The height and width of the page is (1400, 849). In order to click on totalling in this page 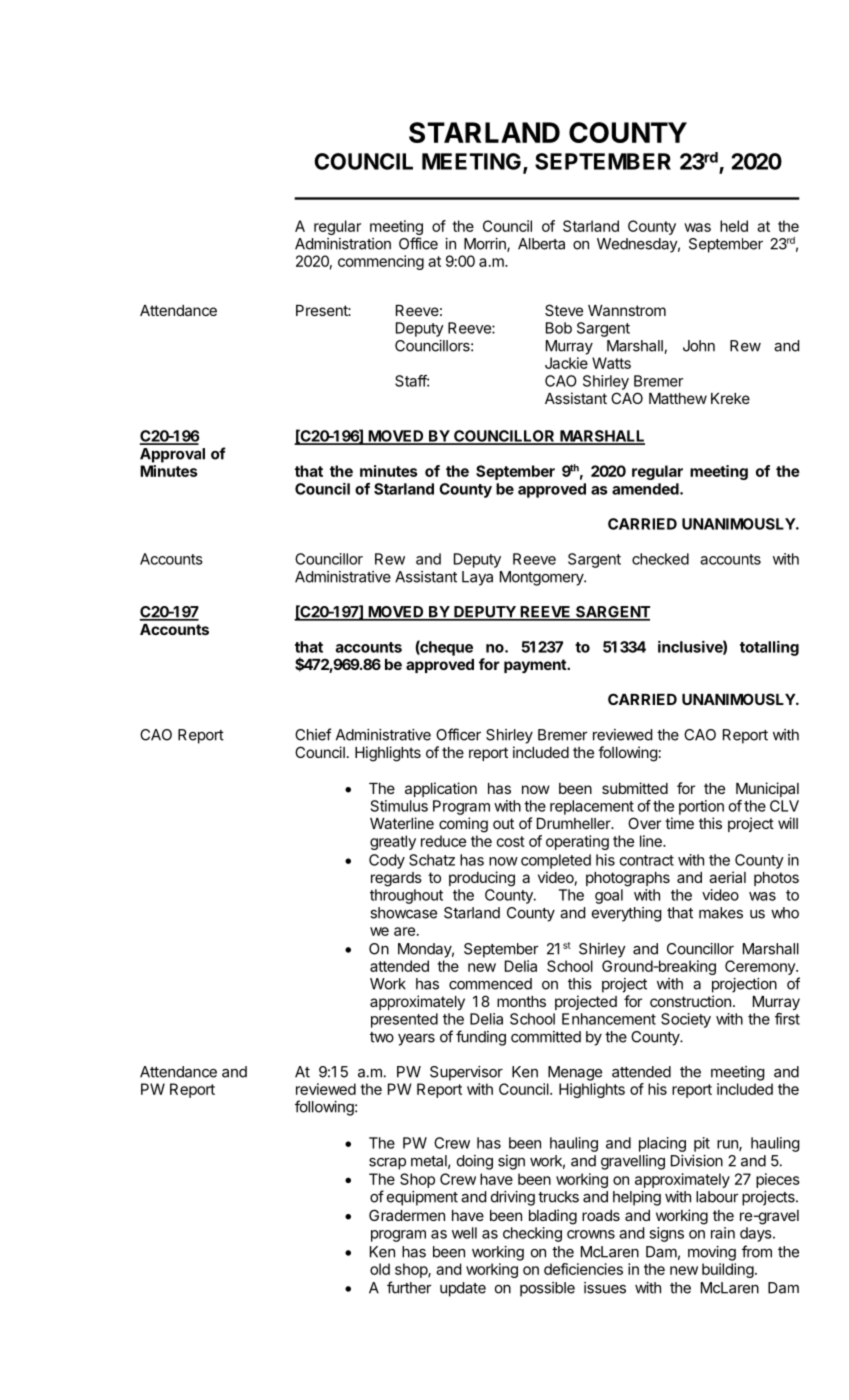, I will do `click(769, 648)`.
